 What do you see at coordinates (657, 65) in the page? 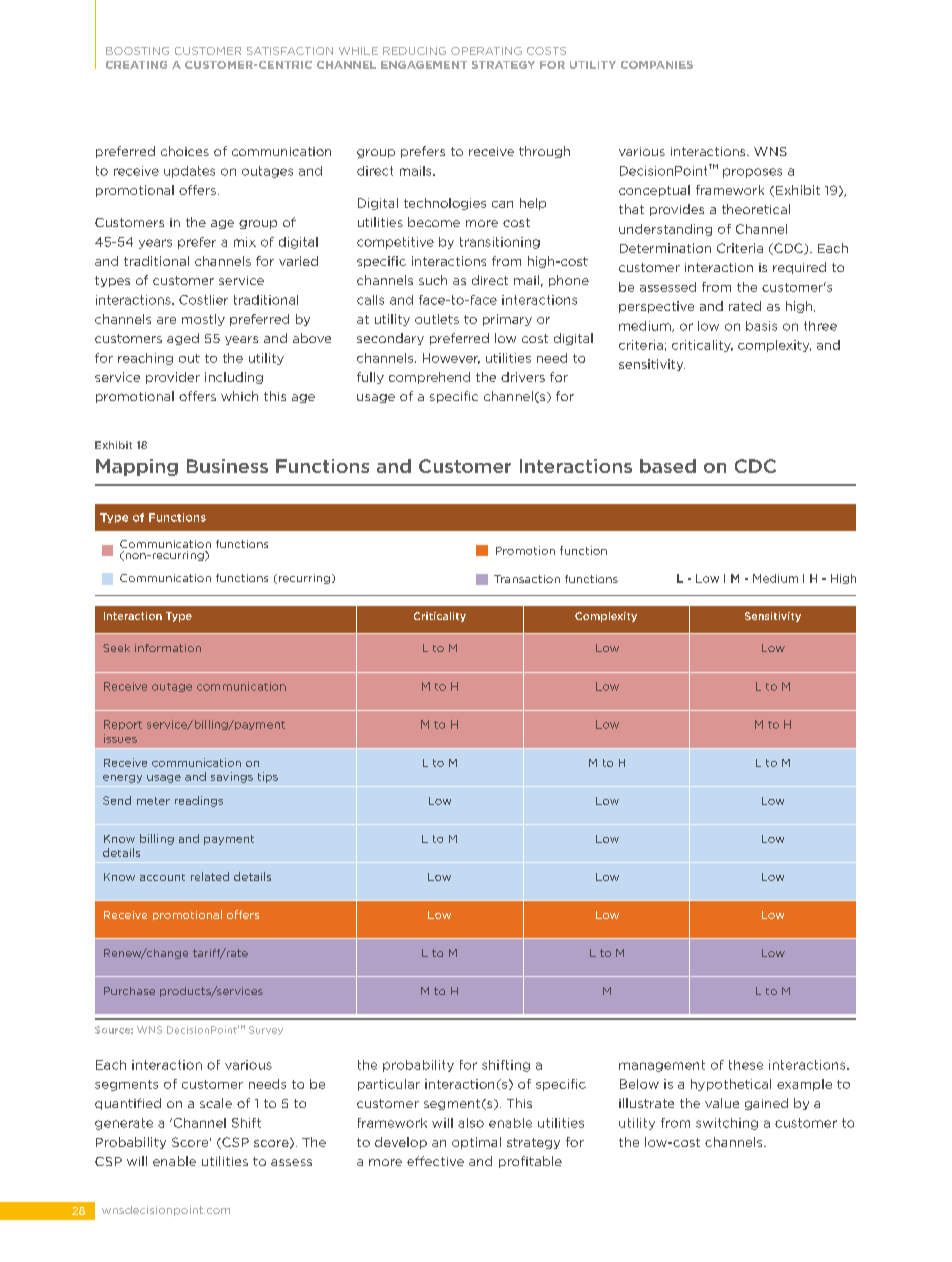
I see `COMPANIES` at bounding box center [657, 65].
